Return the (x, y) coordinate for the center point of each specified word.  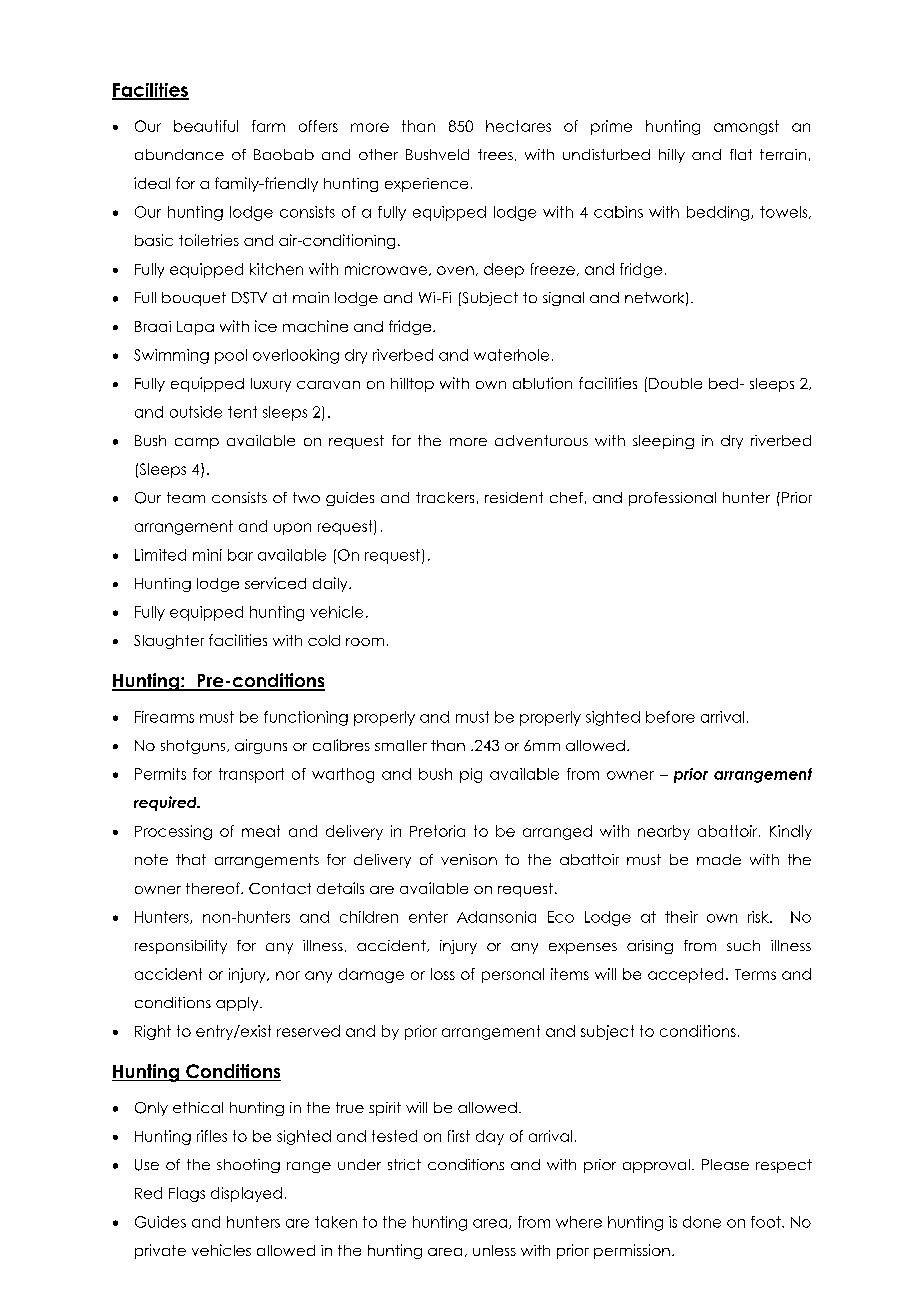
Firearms (164, 717)
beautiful (206, 126)
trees (495, 154)
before (670, 717)
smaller (401, 745)
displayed (246, 1194)
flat (741, 154)
